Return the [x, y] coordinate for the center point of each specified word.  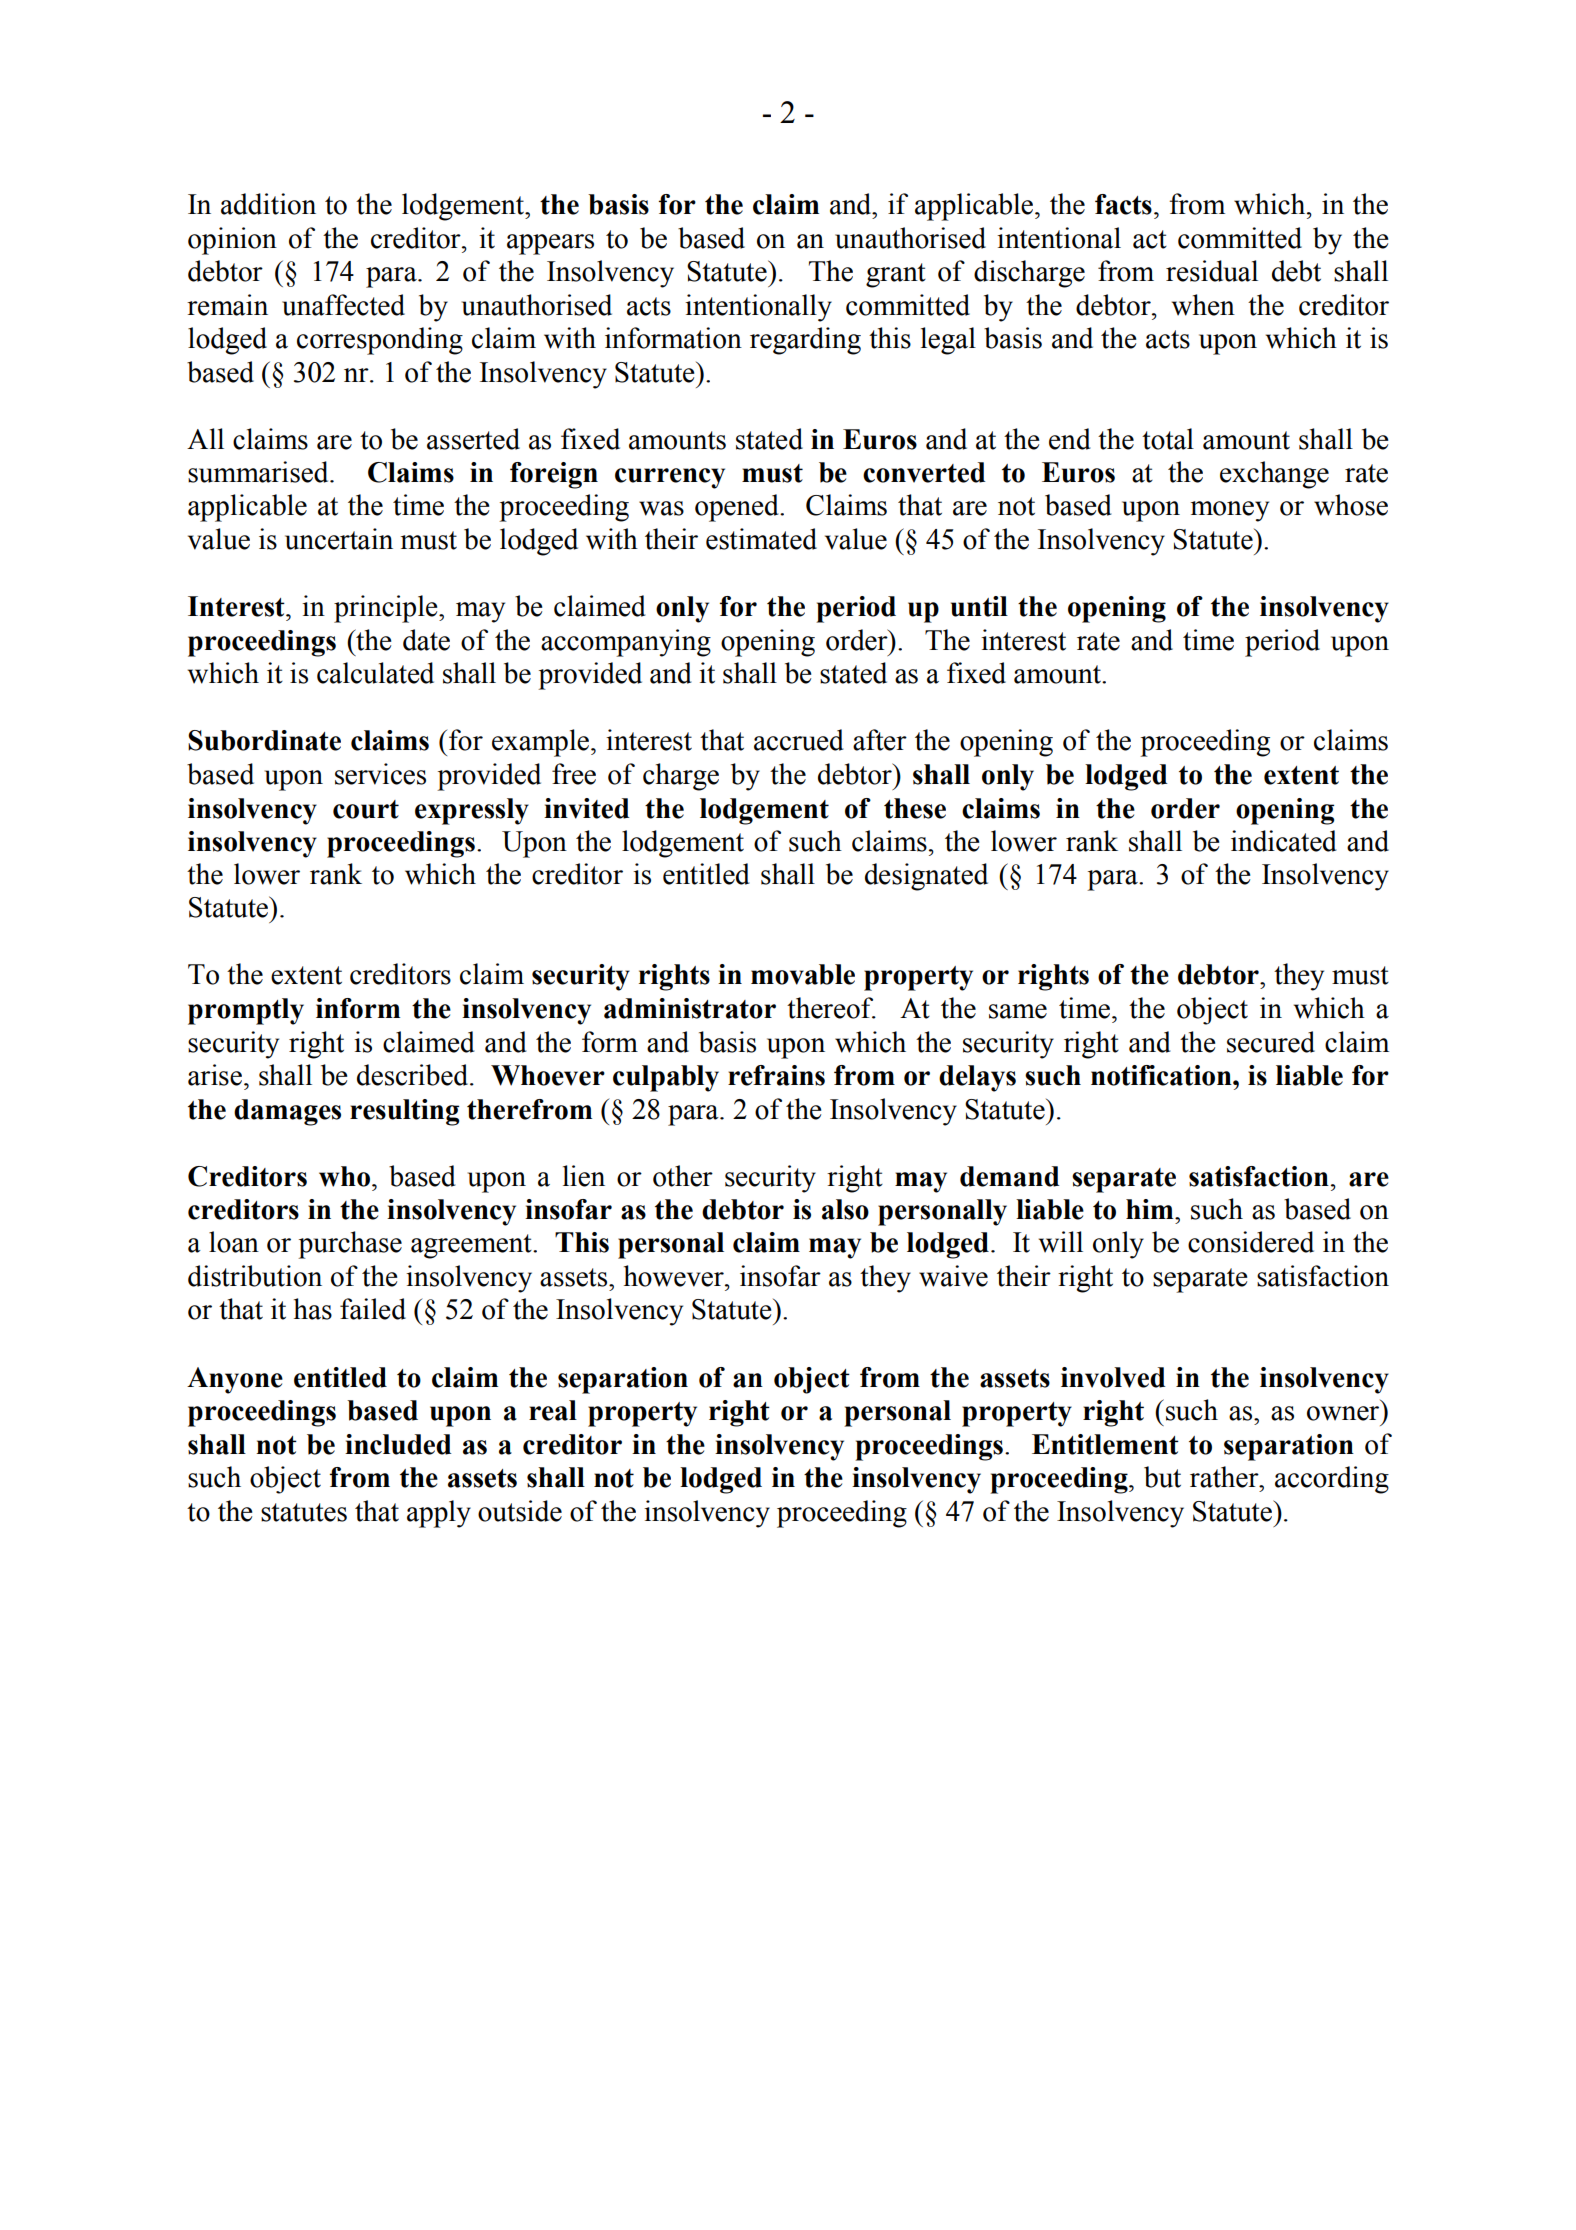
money [1230, 511]
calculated [375, 673]
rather [1225, 1477]
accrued [798, 740]
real [553, 1410]
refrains [776, 1075]
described [414, 1075]
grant [896, 275]
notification [1162, 1075]
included [398, 1444]
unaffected [343, 305]
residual [1212, 271]
